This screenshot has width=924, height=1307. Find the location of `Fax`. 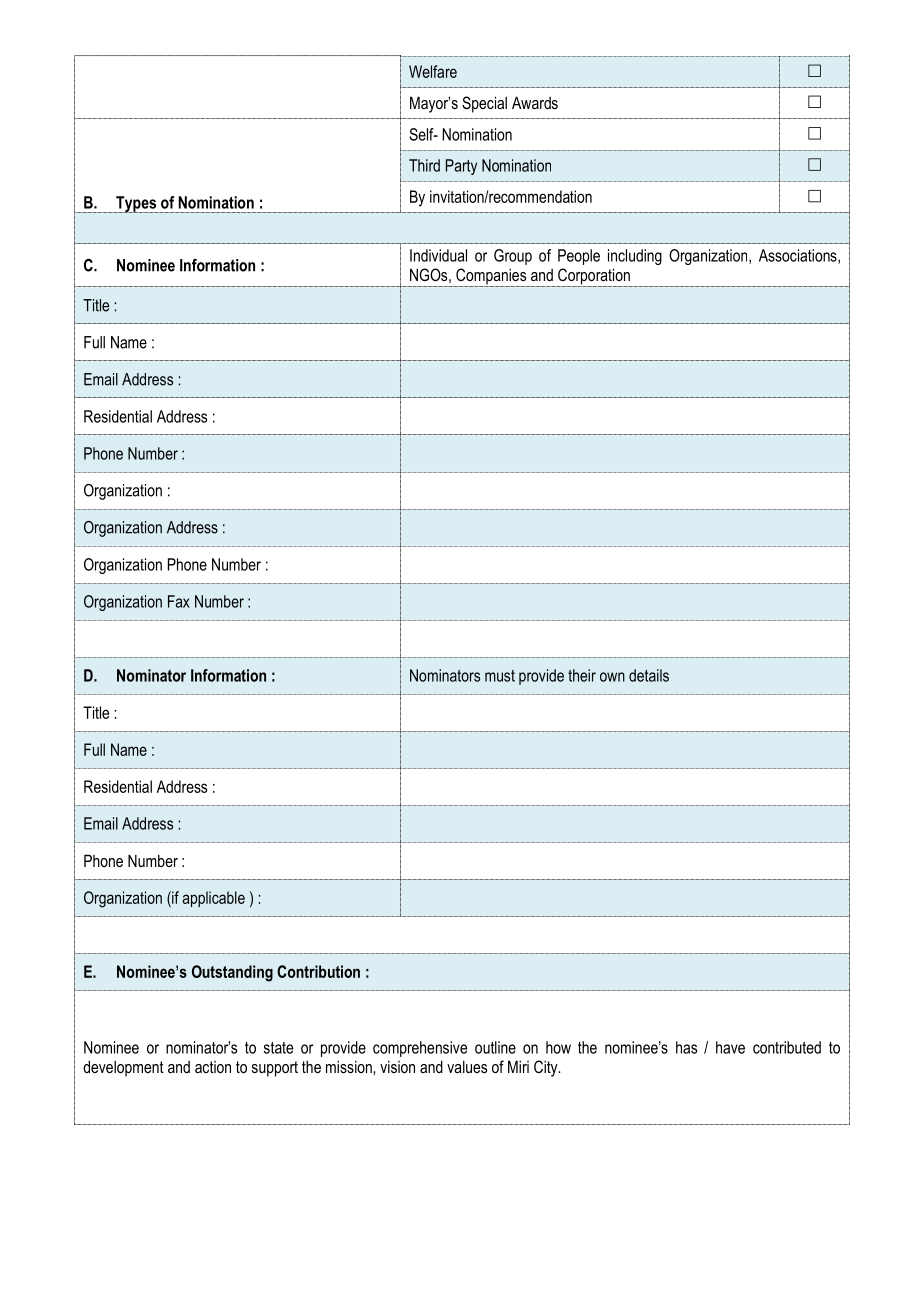

Fax is located at coordinates (179, 601).
